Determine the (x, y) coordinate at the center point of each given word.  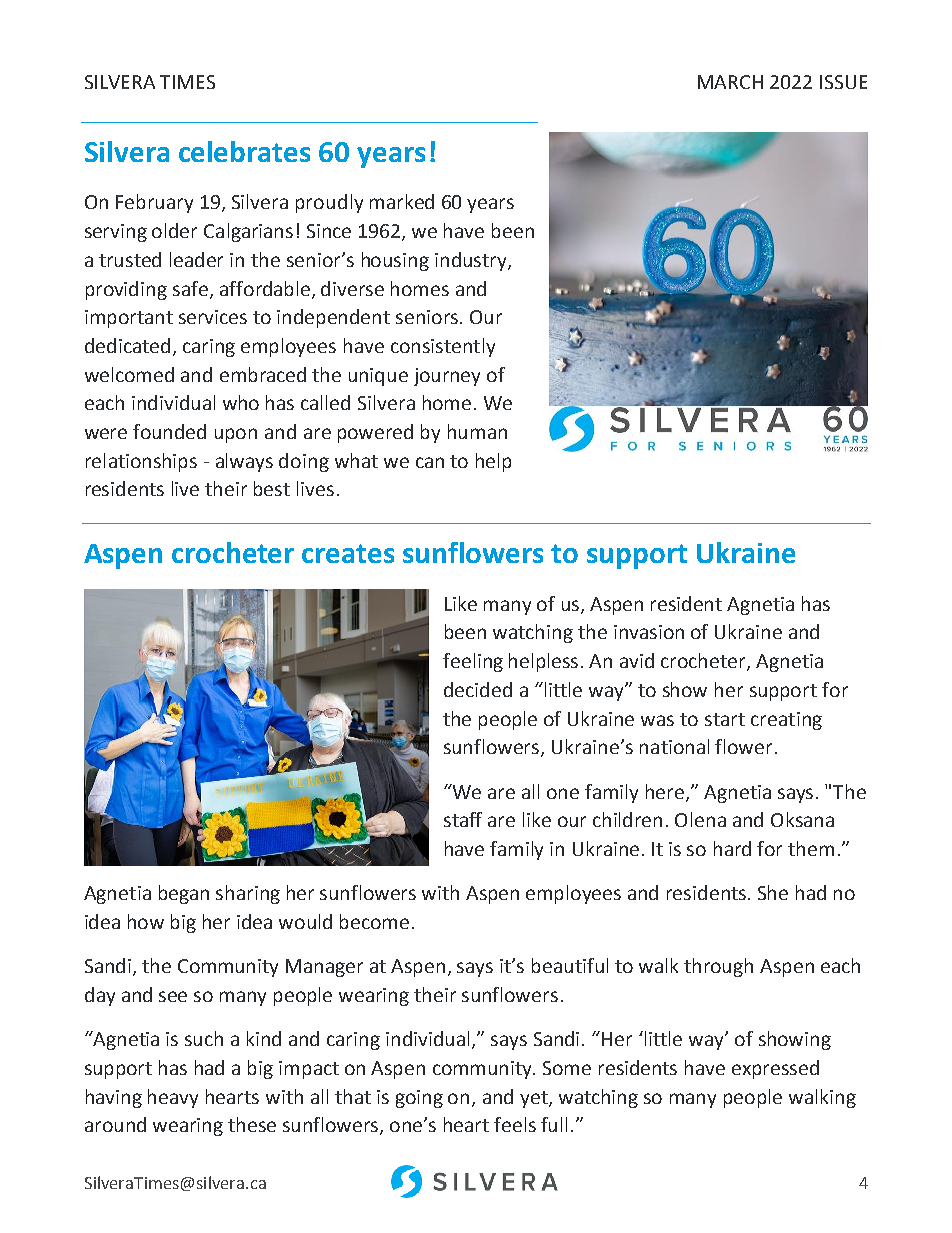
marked (402, 201)
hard (732, 848)
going (419, 1099)
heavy (173, 1098)
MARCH (730, 82)
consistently (443, 347)
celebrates (244, 151)
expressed (775, 1069)
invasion (649, 632)
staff (463, 819)
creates (348, 553)
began (184, 894)
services (213, 317)
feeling (473, 662)
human (477, 431)
